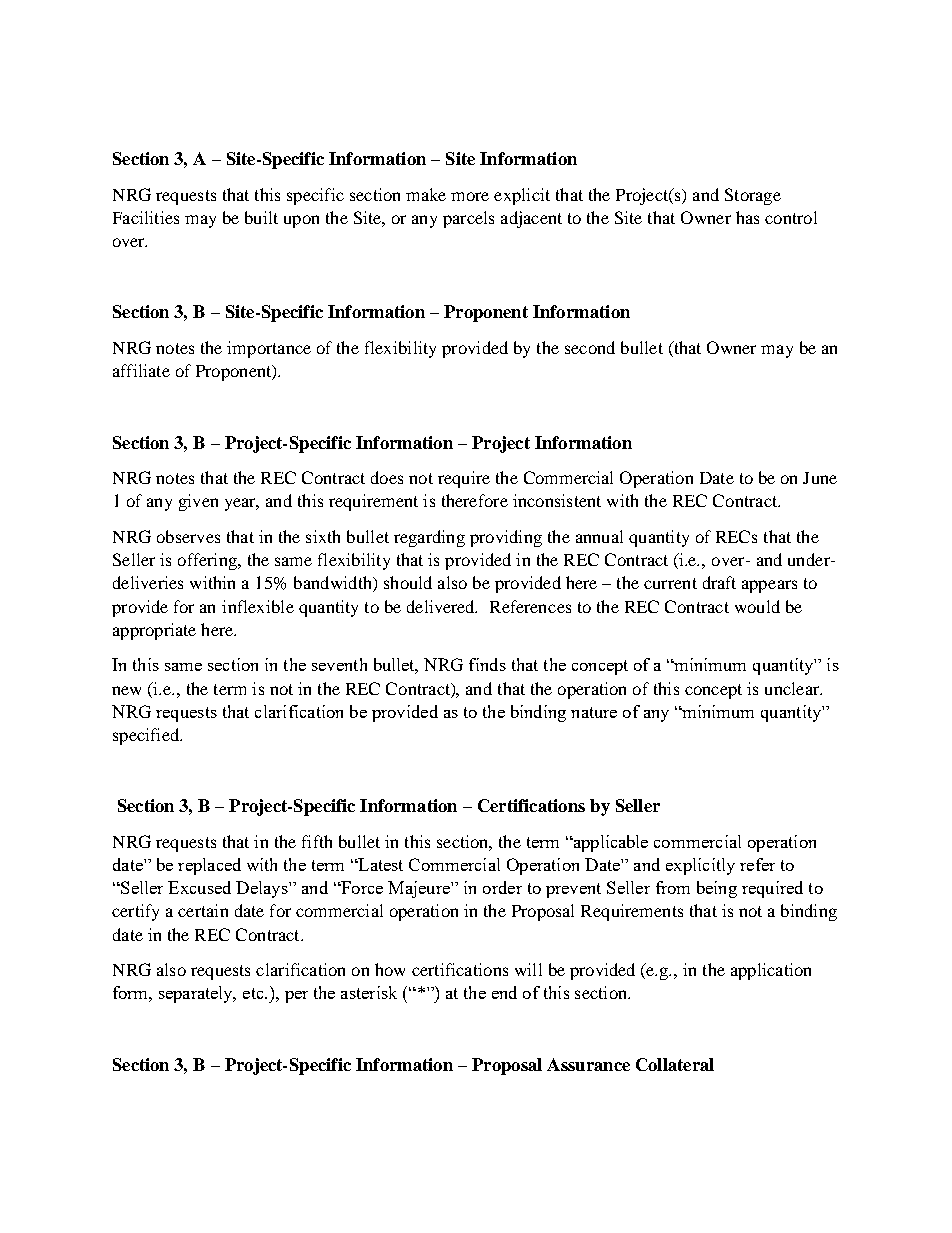 This image has height=1233, width=952. I want to click on providing, so click(506, 538).
